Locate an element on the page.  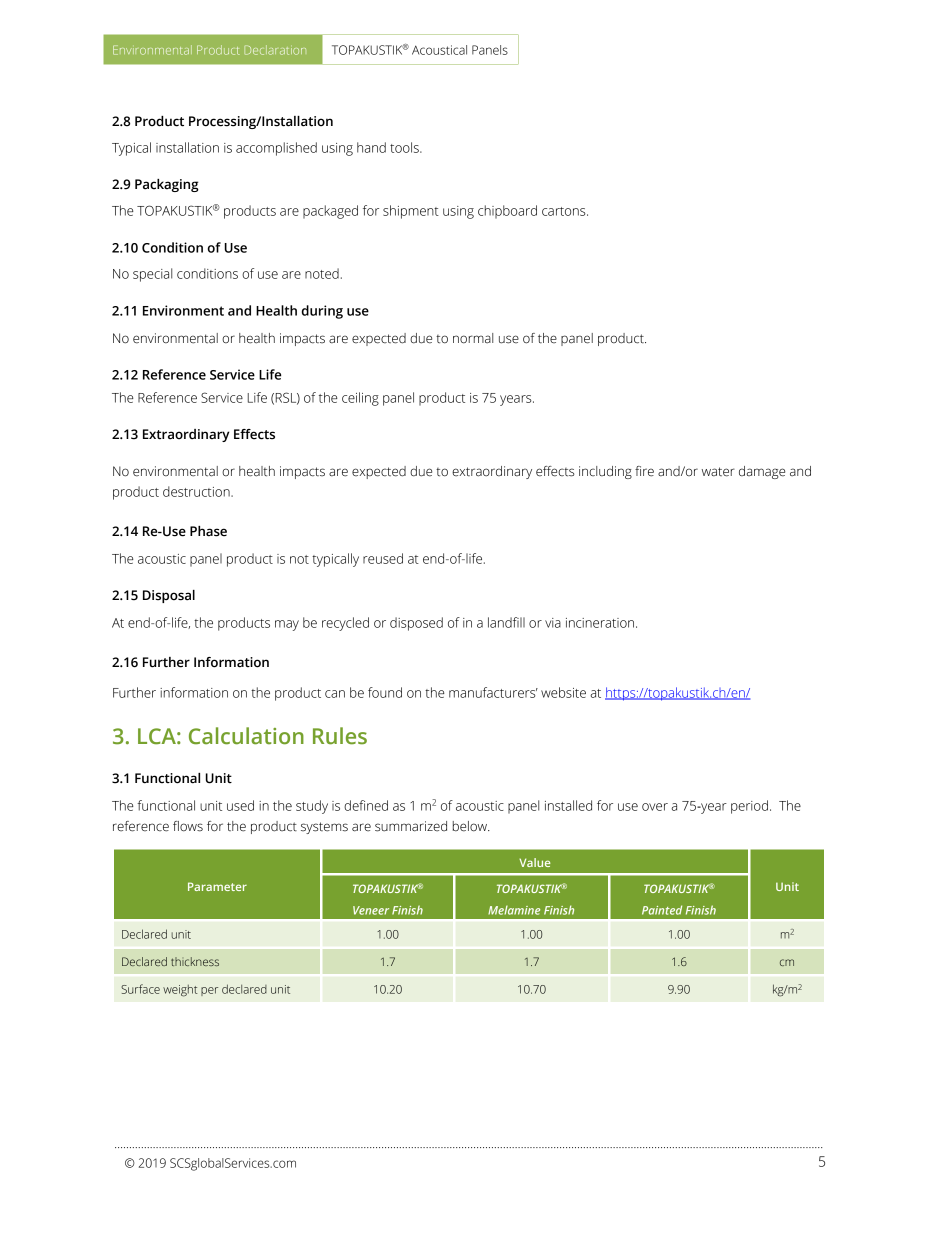
normal is located at coordinates (473, 338).
